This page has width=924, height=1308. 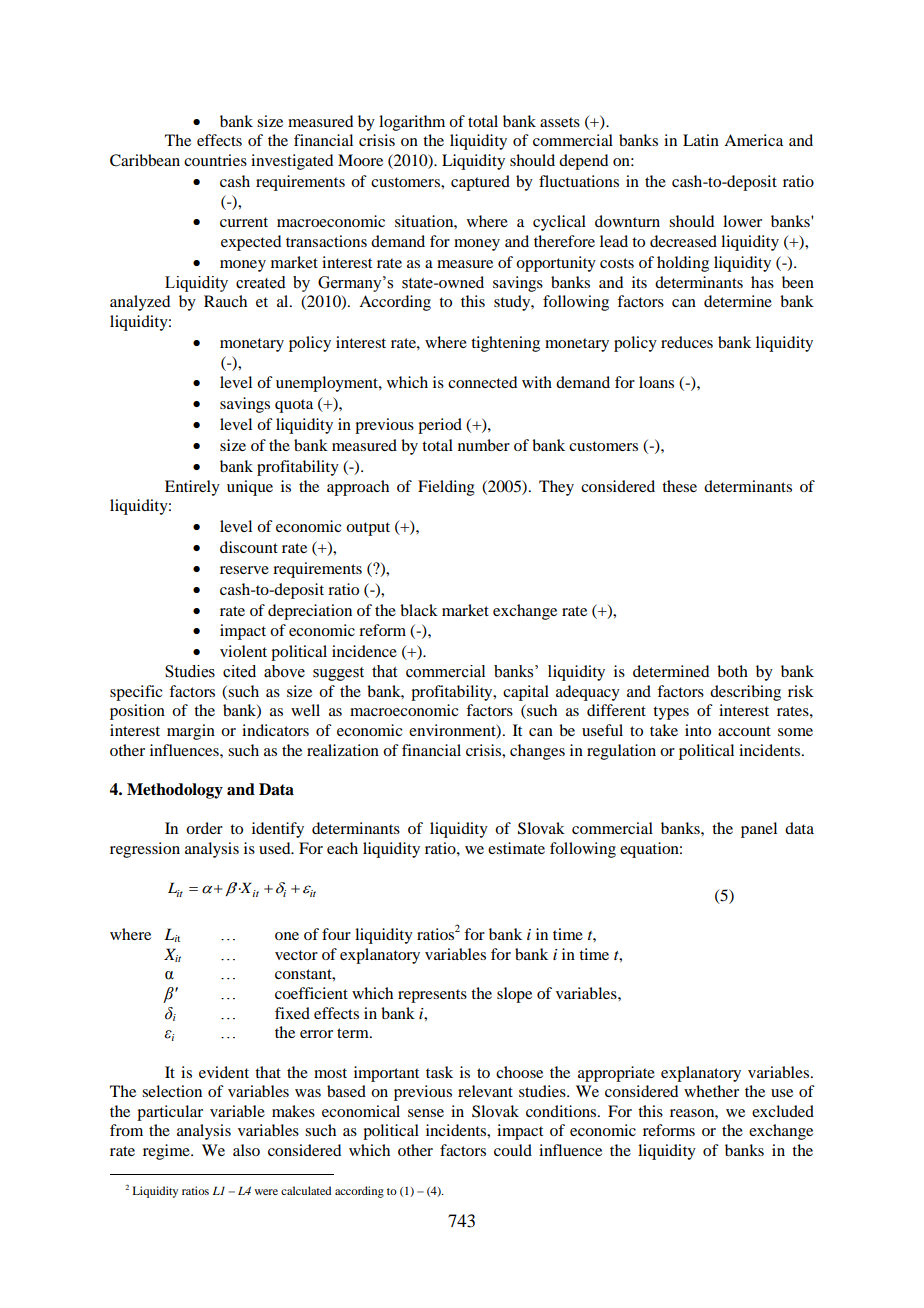 I want to click on also, so click(x=246, y=1150).
